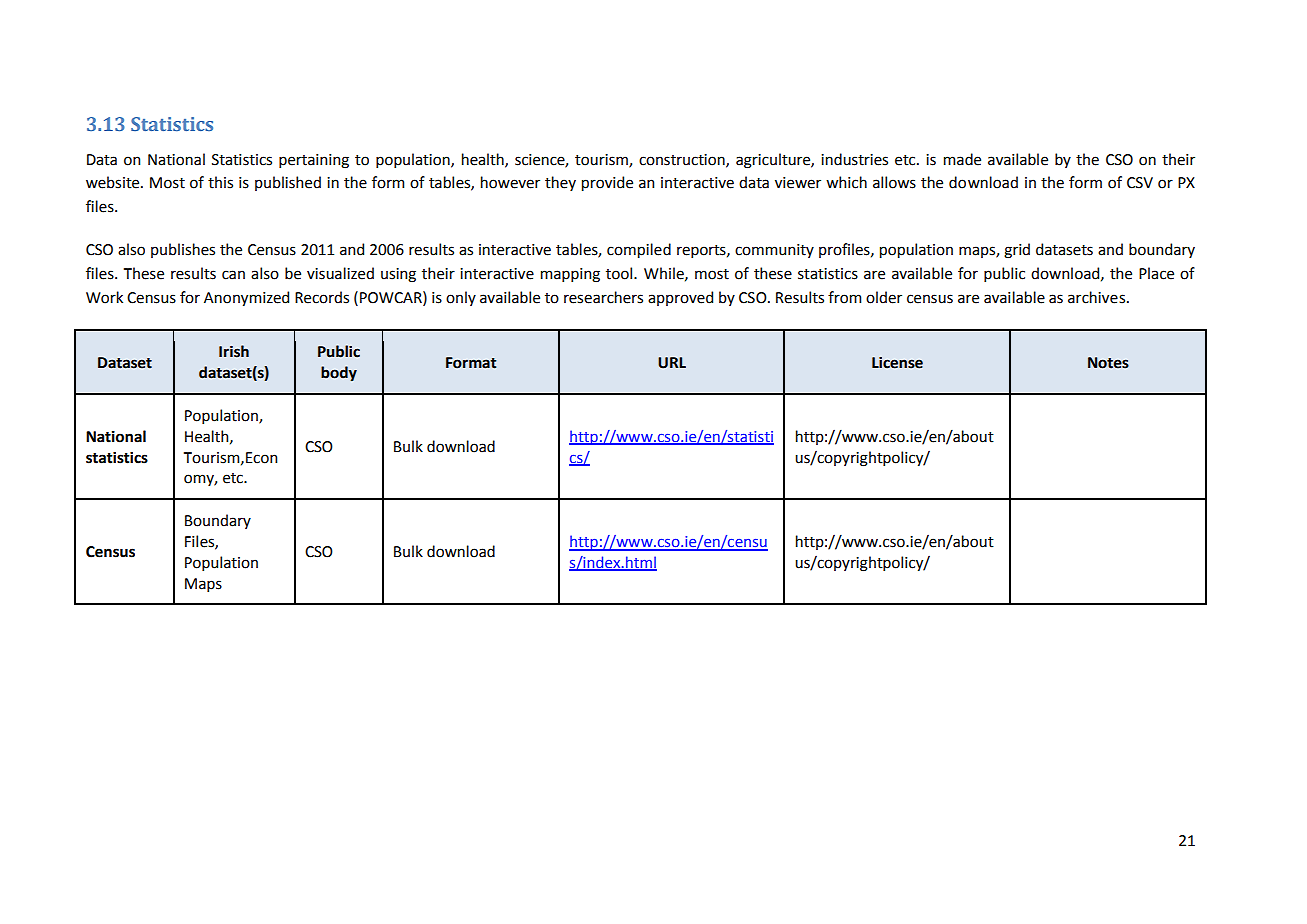 This document has height=924, width=1307. What do you see at coordinates (962, 159) in the document?
I see `made` at bounding box center [962, 159].
